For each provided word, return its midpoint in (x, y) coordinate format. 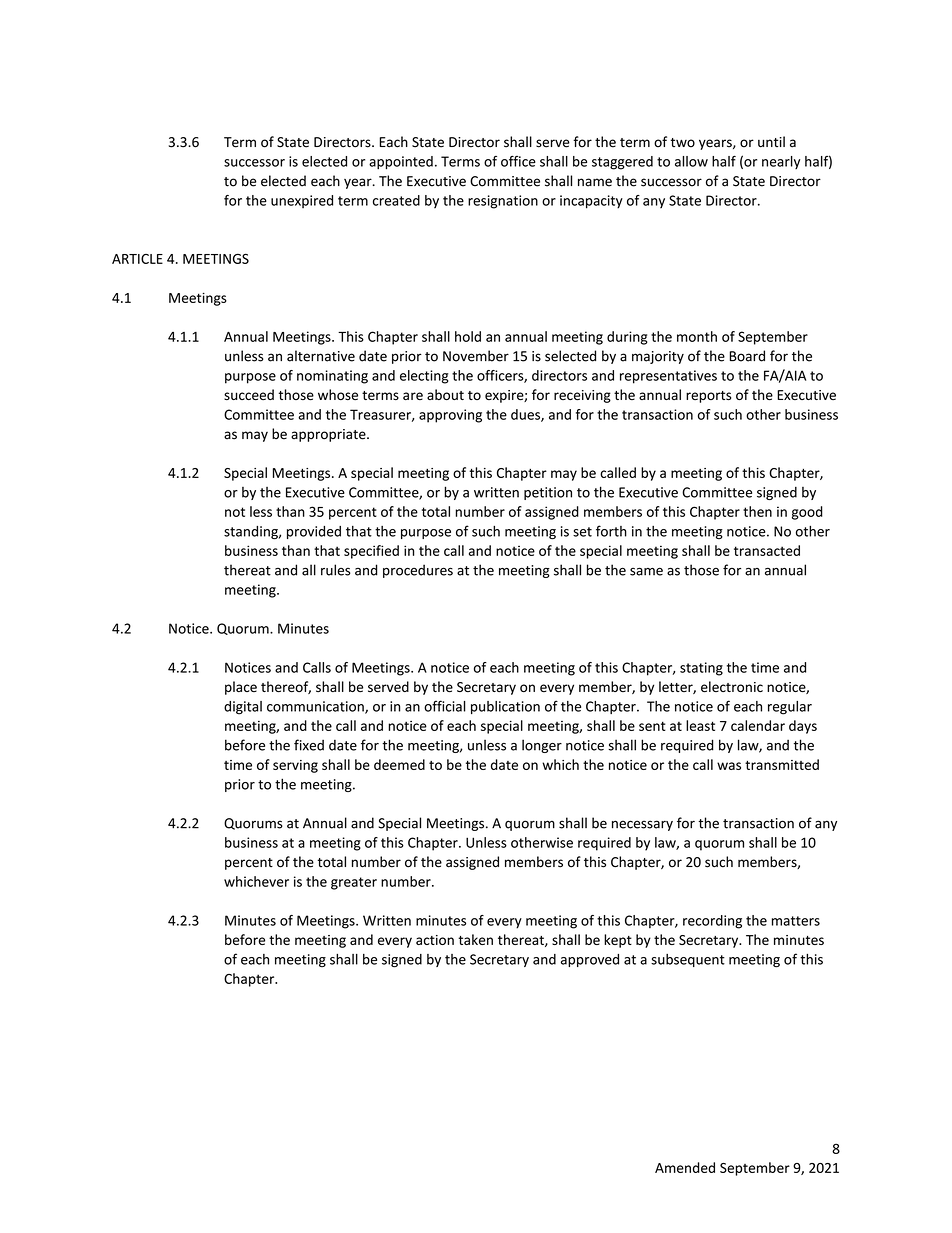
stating (701, 669)
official (445, 706)
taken (475, 939)
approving (450, 416)
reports (708, 397)
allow (691, 161)
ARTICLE (137, 259)
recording (712, 922)
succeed (249, 394)
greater (354, 883)
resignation (503, 202)
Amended (685, 1167)
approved (590, 960)
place (241, 688)
